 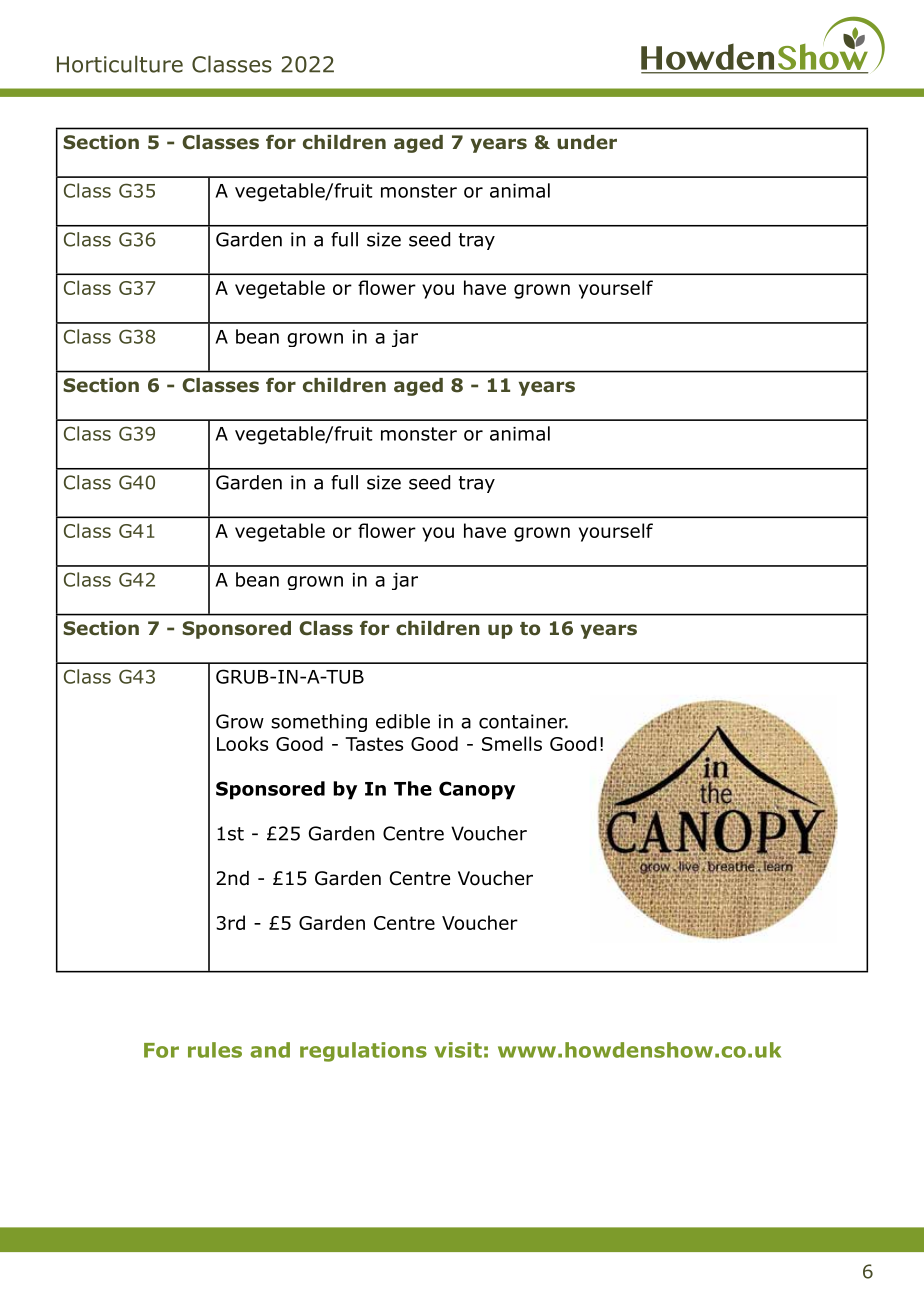 I want to click on regulations, so click(x=363, y=1052).
